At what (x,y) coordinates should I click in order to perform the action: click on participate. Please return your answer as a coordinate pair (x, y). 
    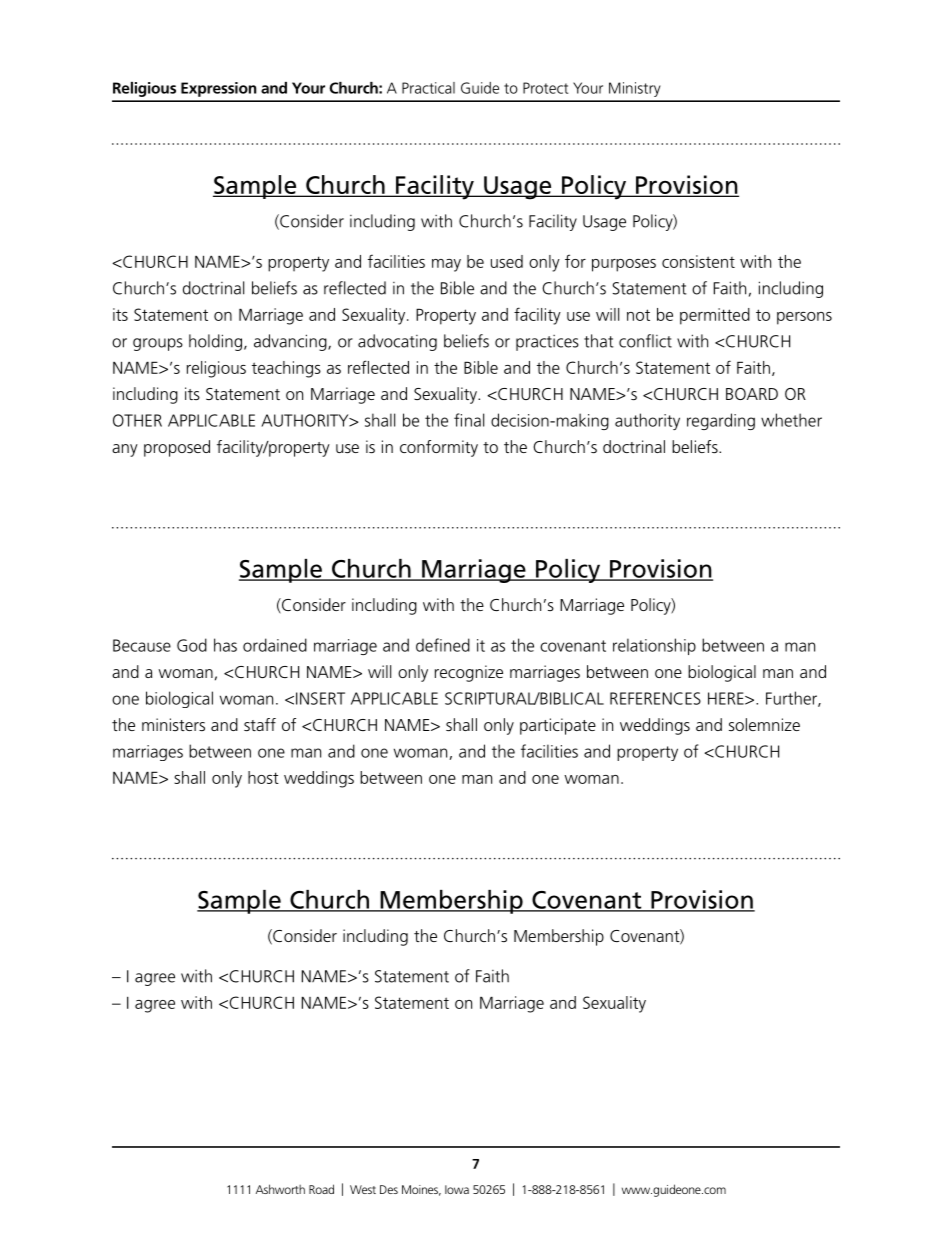
    Looking at the image, I should click on (558, 726).
